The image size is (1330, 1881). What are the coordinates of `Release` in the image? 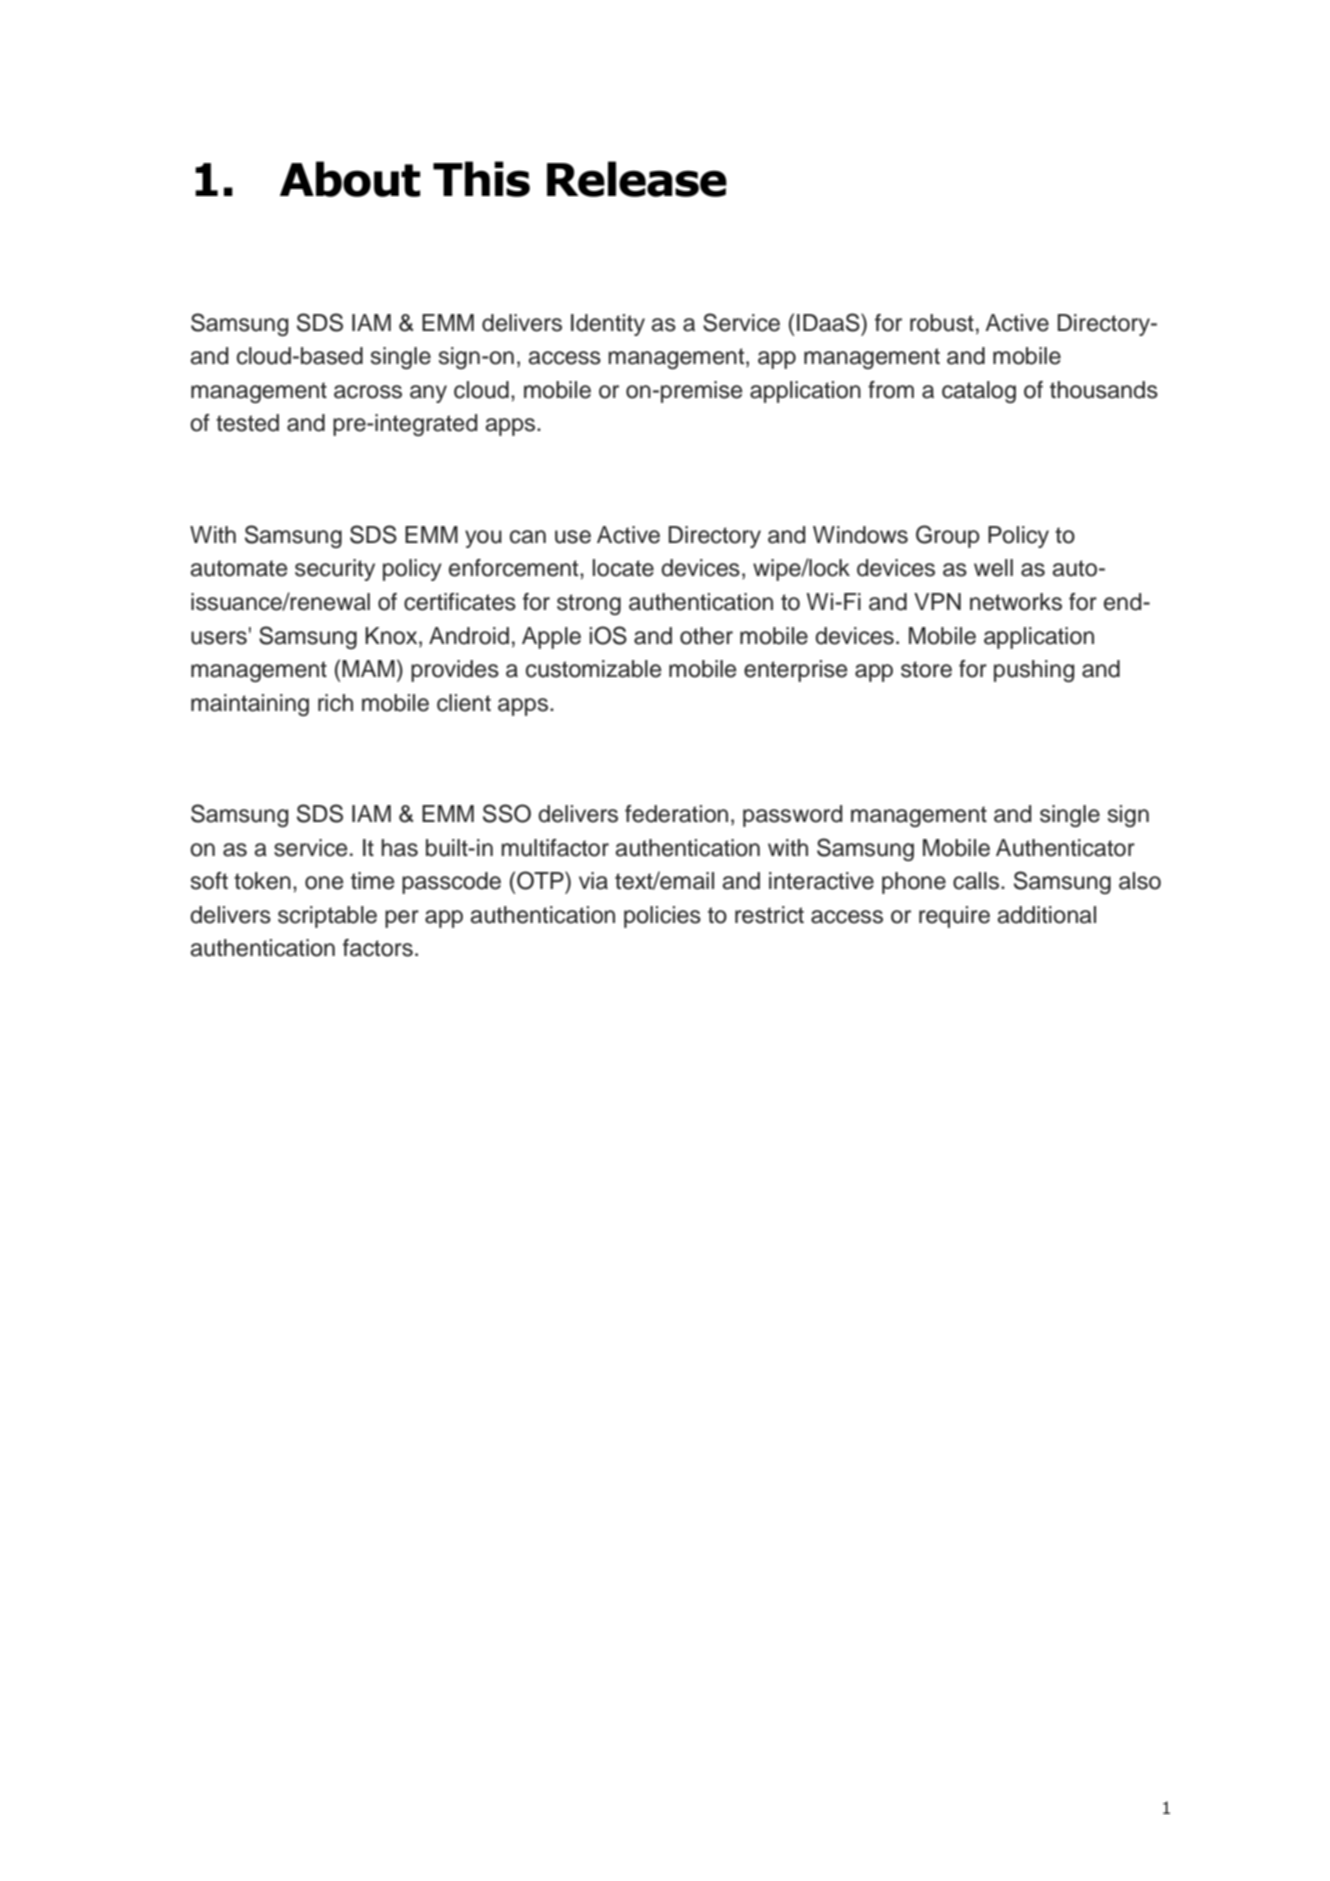 It's located at (637, 179).
